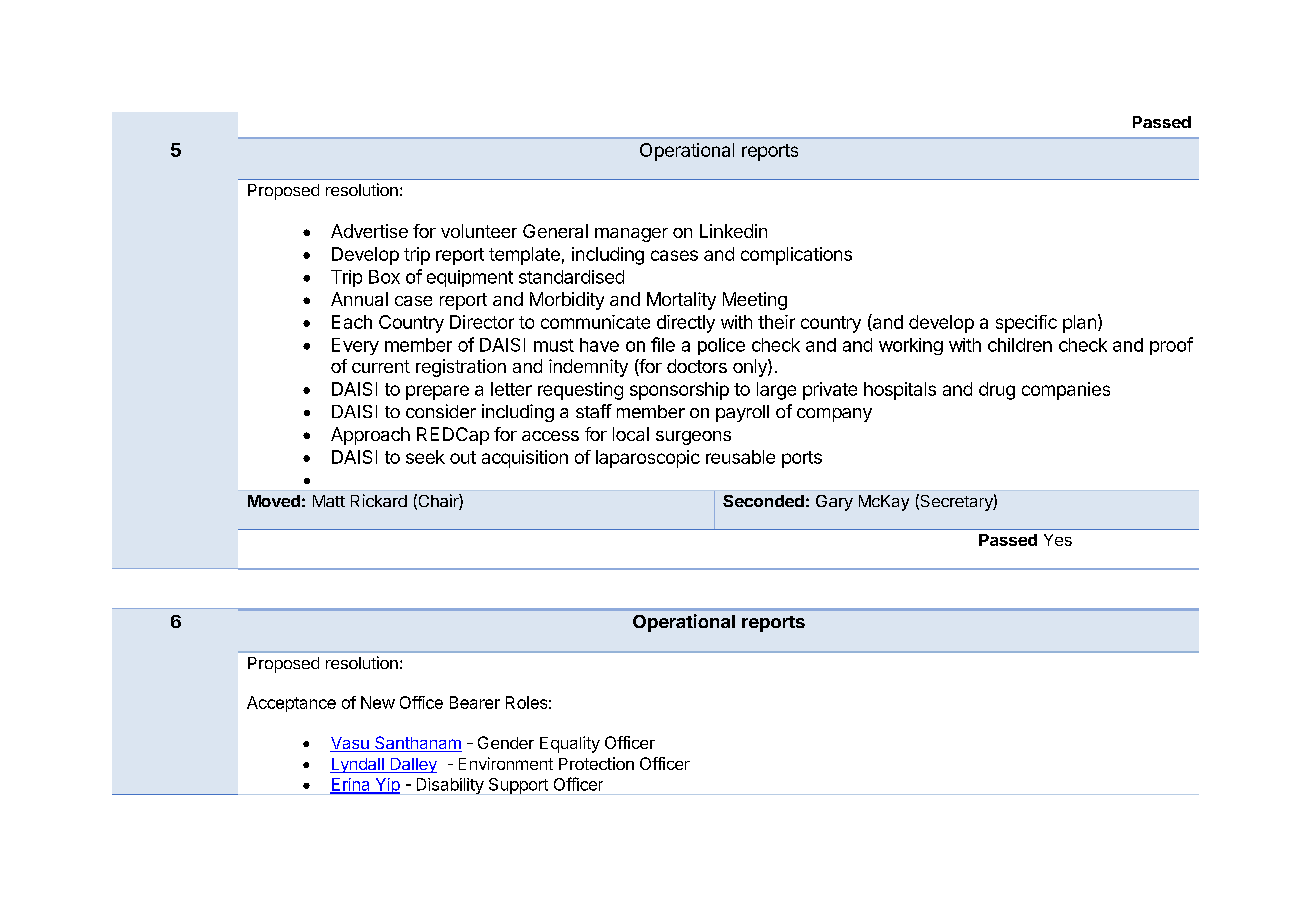 This image has height=924, width=1308. I want to click on plan, so click(1079, 324).
